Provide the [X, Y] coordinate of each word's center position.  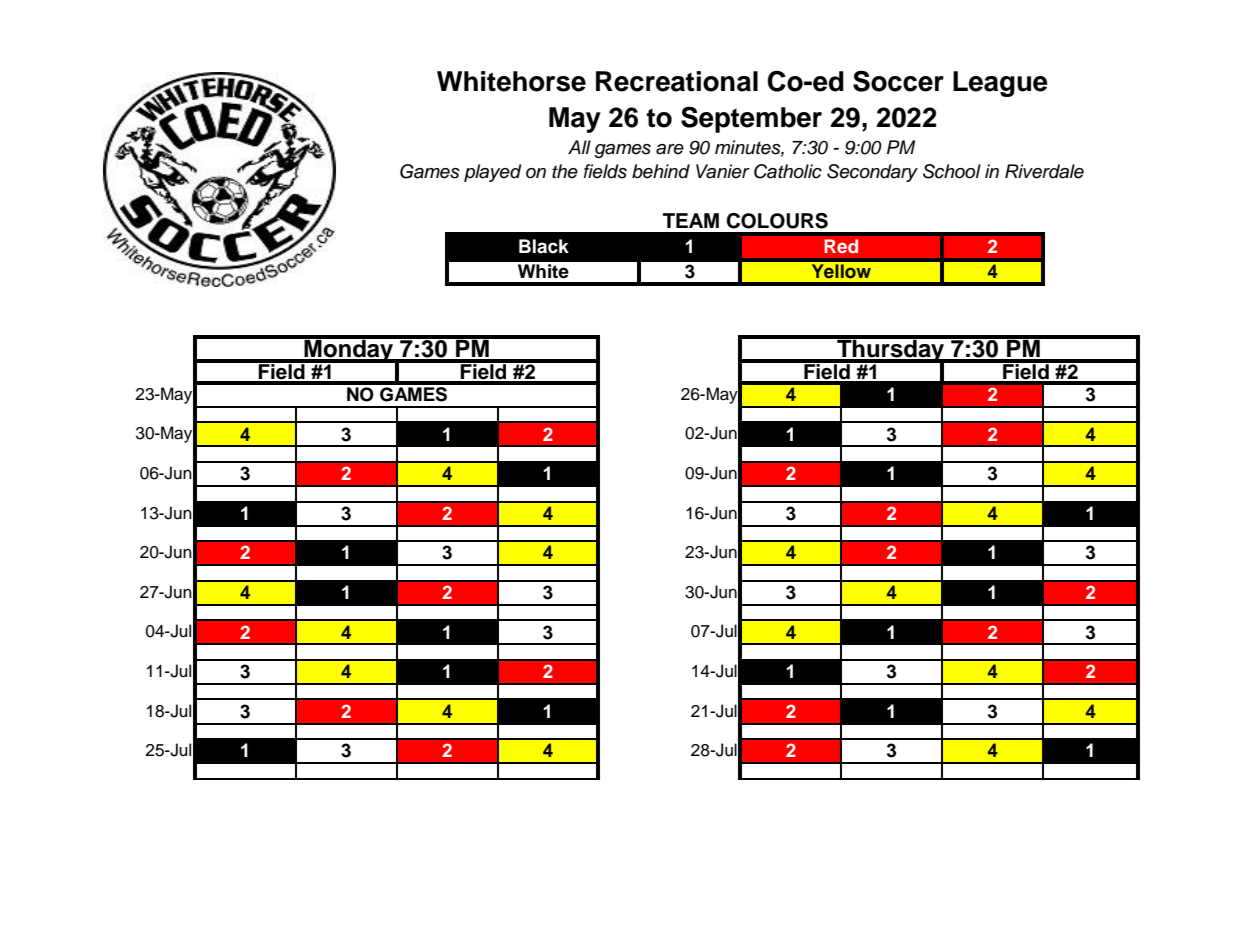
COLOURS [777, 221]
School [952, 171]
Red [841, 246]
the [565, 171]
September [751, 119]
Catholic [788, 171]
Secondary [872, 173]
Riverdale [1044, 171]
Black [544, 246]
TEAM [691, 220]
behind [661, 171]
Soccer [898, 81]
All [579, 147]
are [670, 149]
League [1000, 84]
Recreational [677, 81]
